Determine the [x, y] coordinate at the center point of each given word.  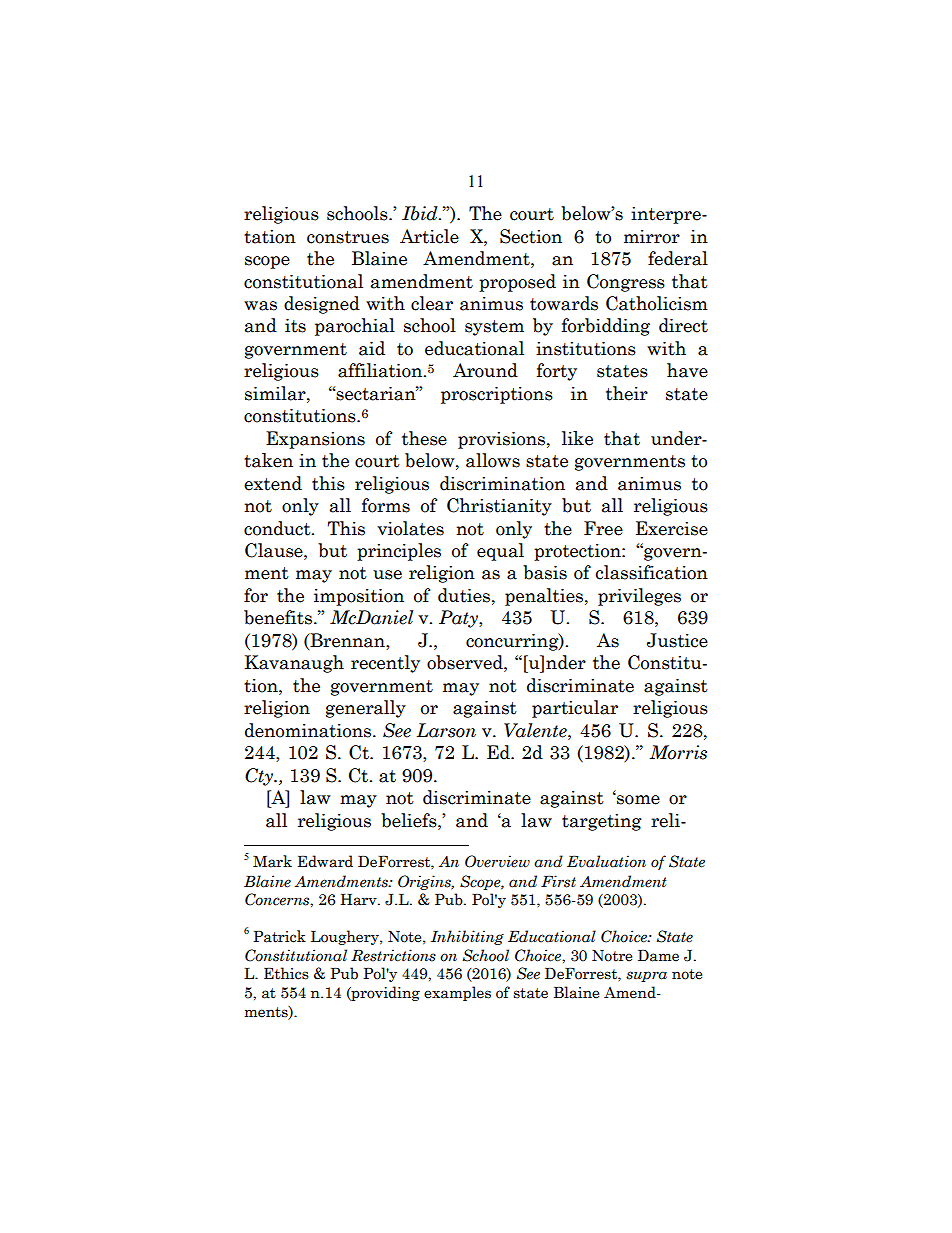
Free [603, 528]
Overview [497, 861]
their [627, 393]
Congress [626, 283]
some [637, 799]
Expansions [315, 440]
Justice [677, 640]
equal [500, 552]
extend [273, 483]
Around [485, 370]
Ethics [286, 973]
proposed [517, 283]
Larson [446, 730]
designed [322, 305]
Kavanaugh [294, 664]
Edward [325, 861]
